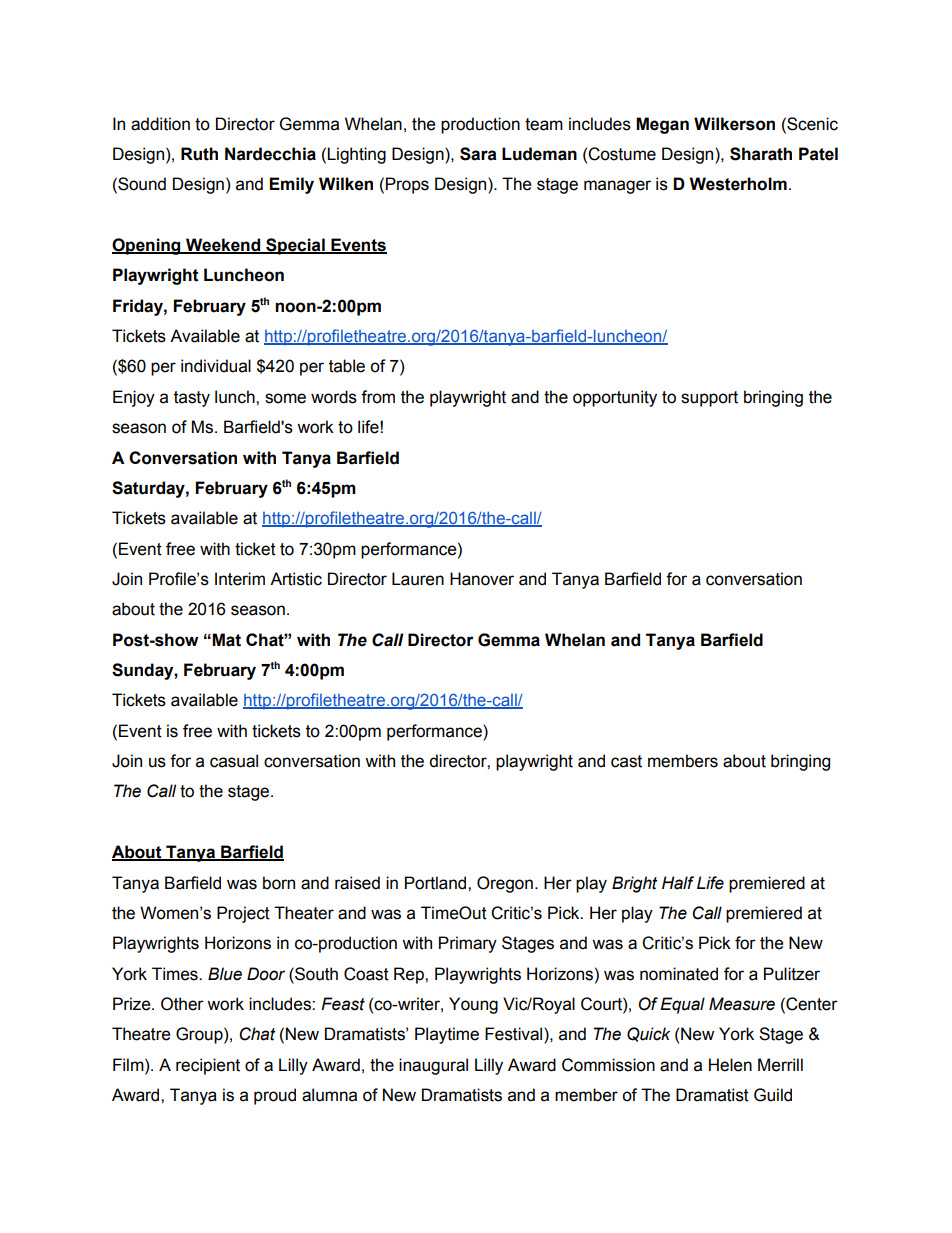 This screenshot has width=952, height=1233. What do you see at coordinates (160, 124) in the screenshot?
I see `addition` at bounding box center [160, 124].
